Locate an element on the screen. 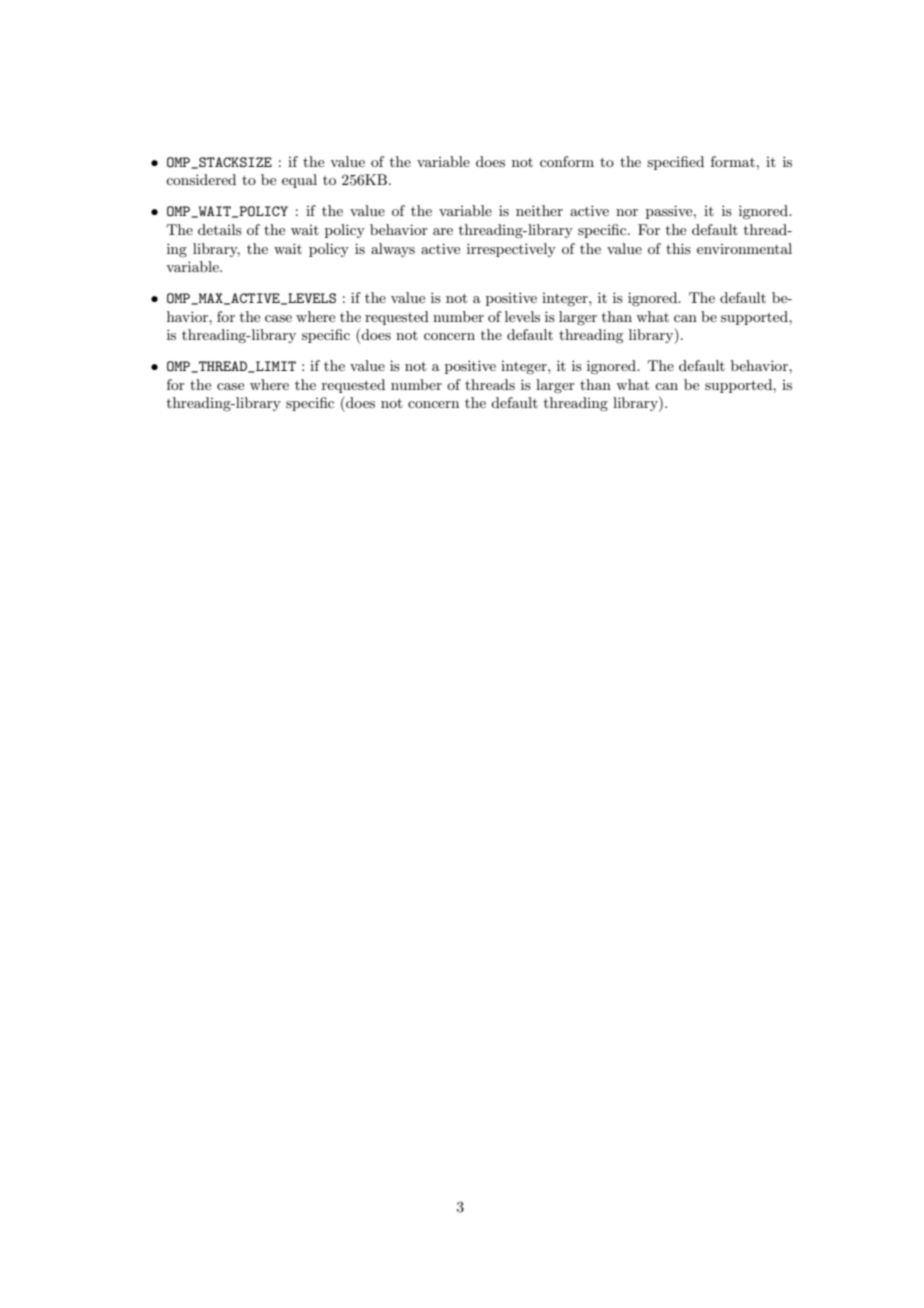  equal is located at coordinates (299, 181).
